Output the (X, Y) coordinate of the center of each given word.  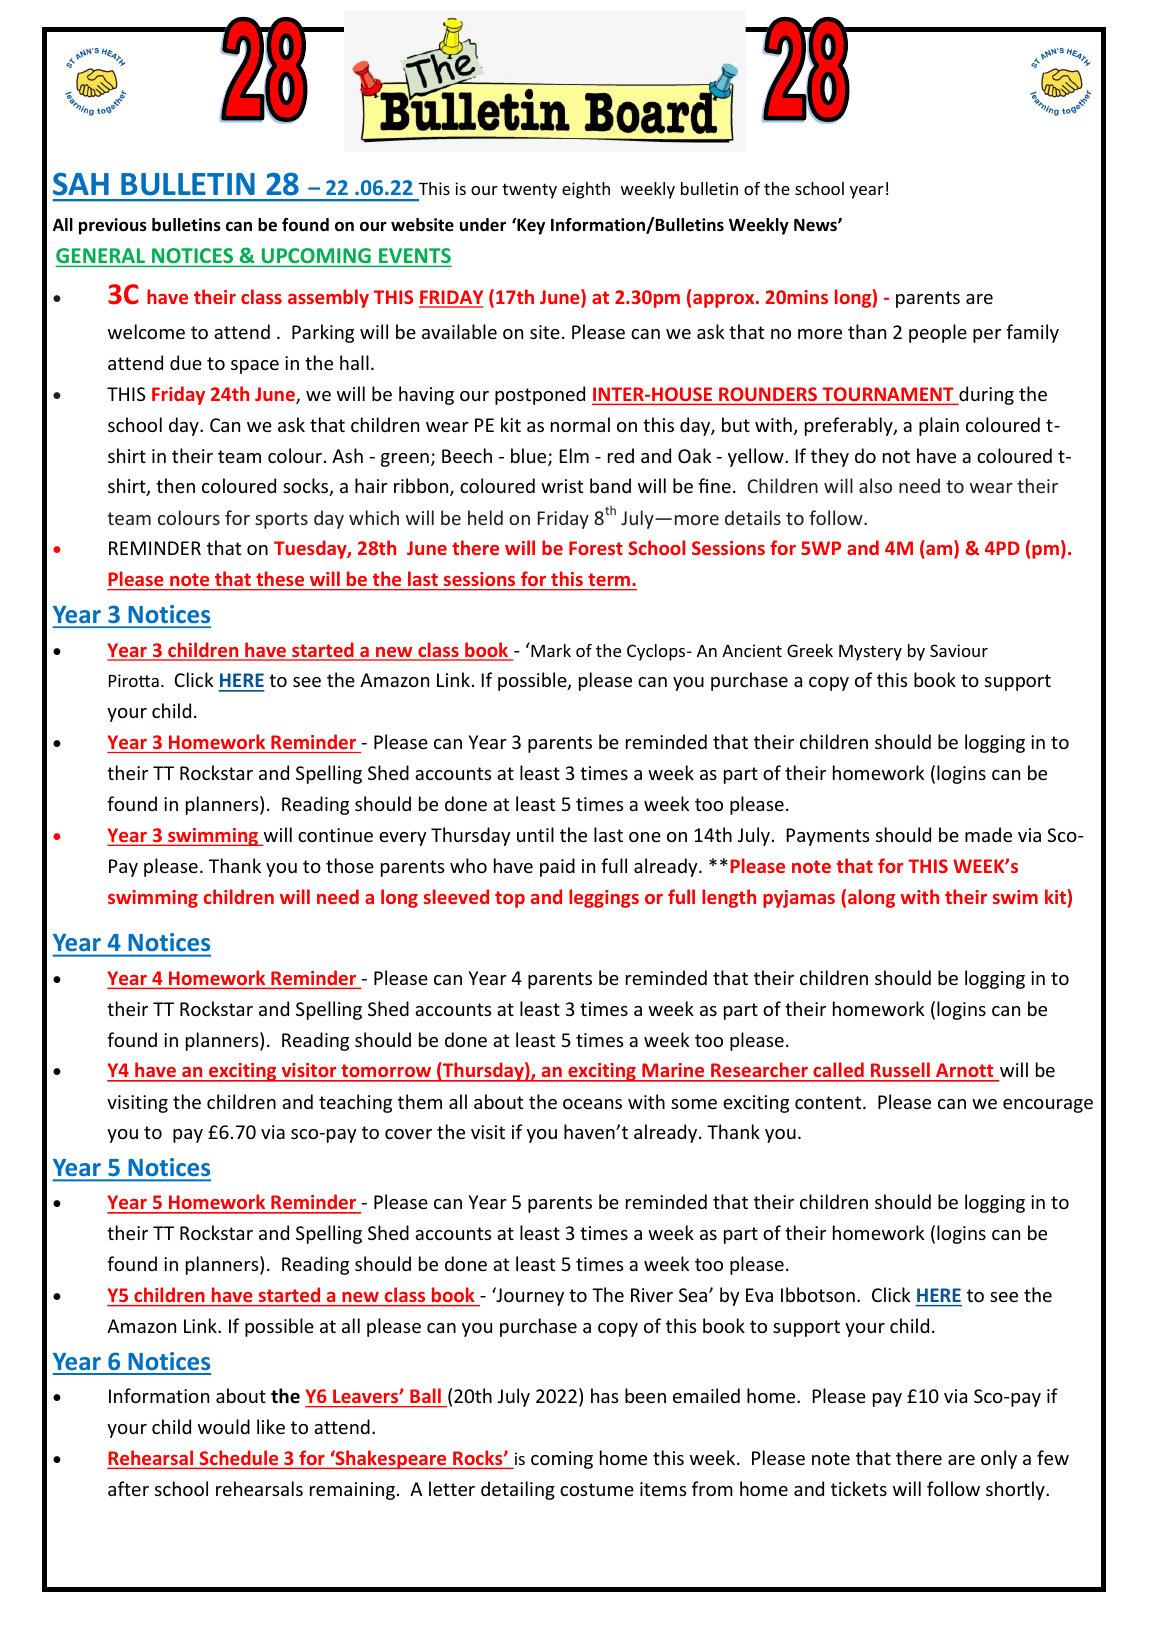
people (938, 333)
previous (113, 226)
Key (530, 226)
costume (597, 1489)
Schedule (239, 1459)
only (999, 1459)
